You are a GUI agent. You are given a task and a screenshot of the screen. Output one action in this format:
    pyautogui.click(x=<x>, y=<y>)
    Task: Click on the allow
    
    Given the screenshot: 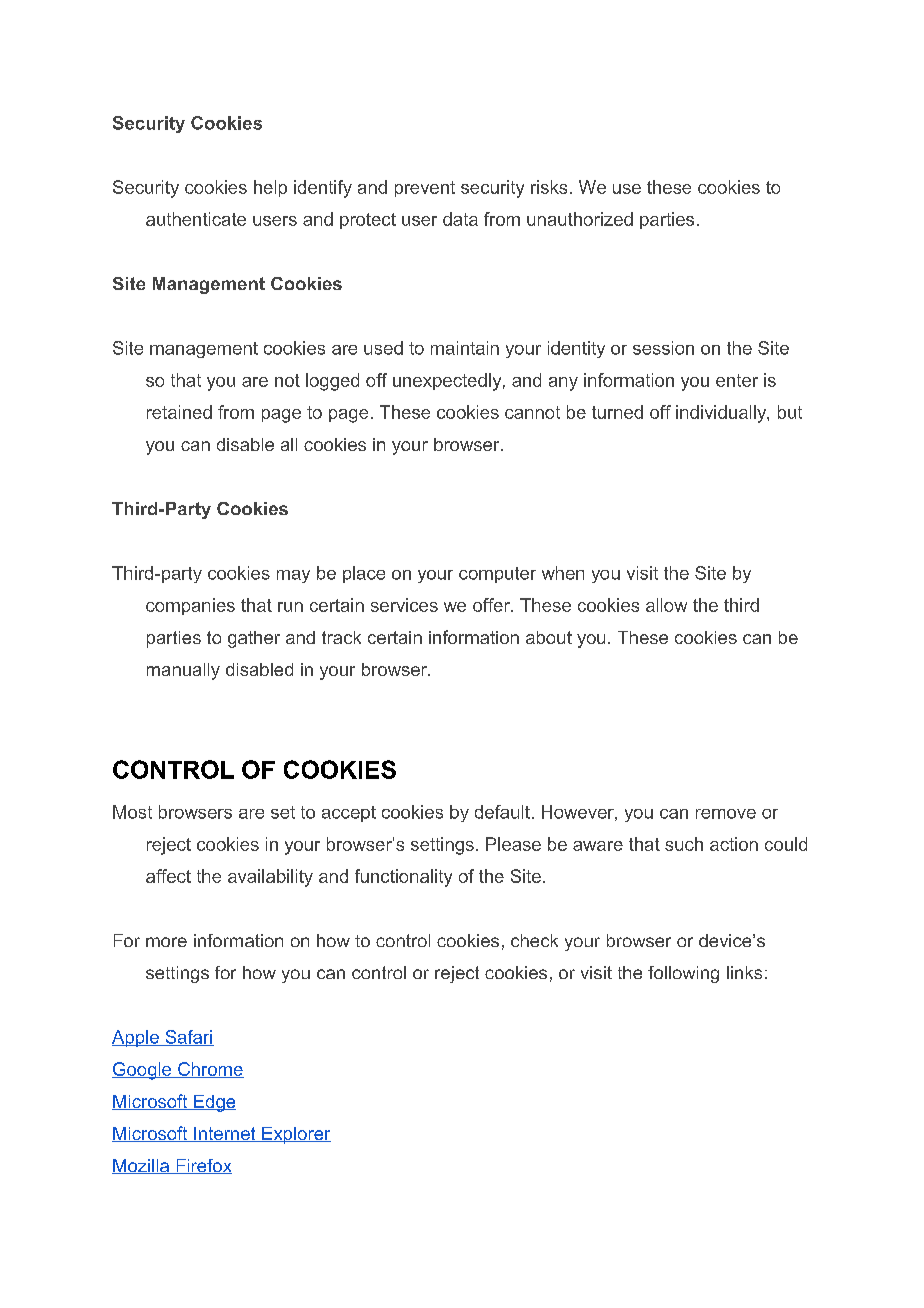 What is the action you would take?
    pyautogui.click(x=666, y=605)
